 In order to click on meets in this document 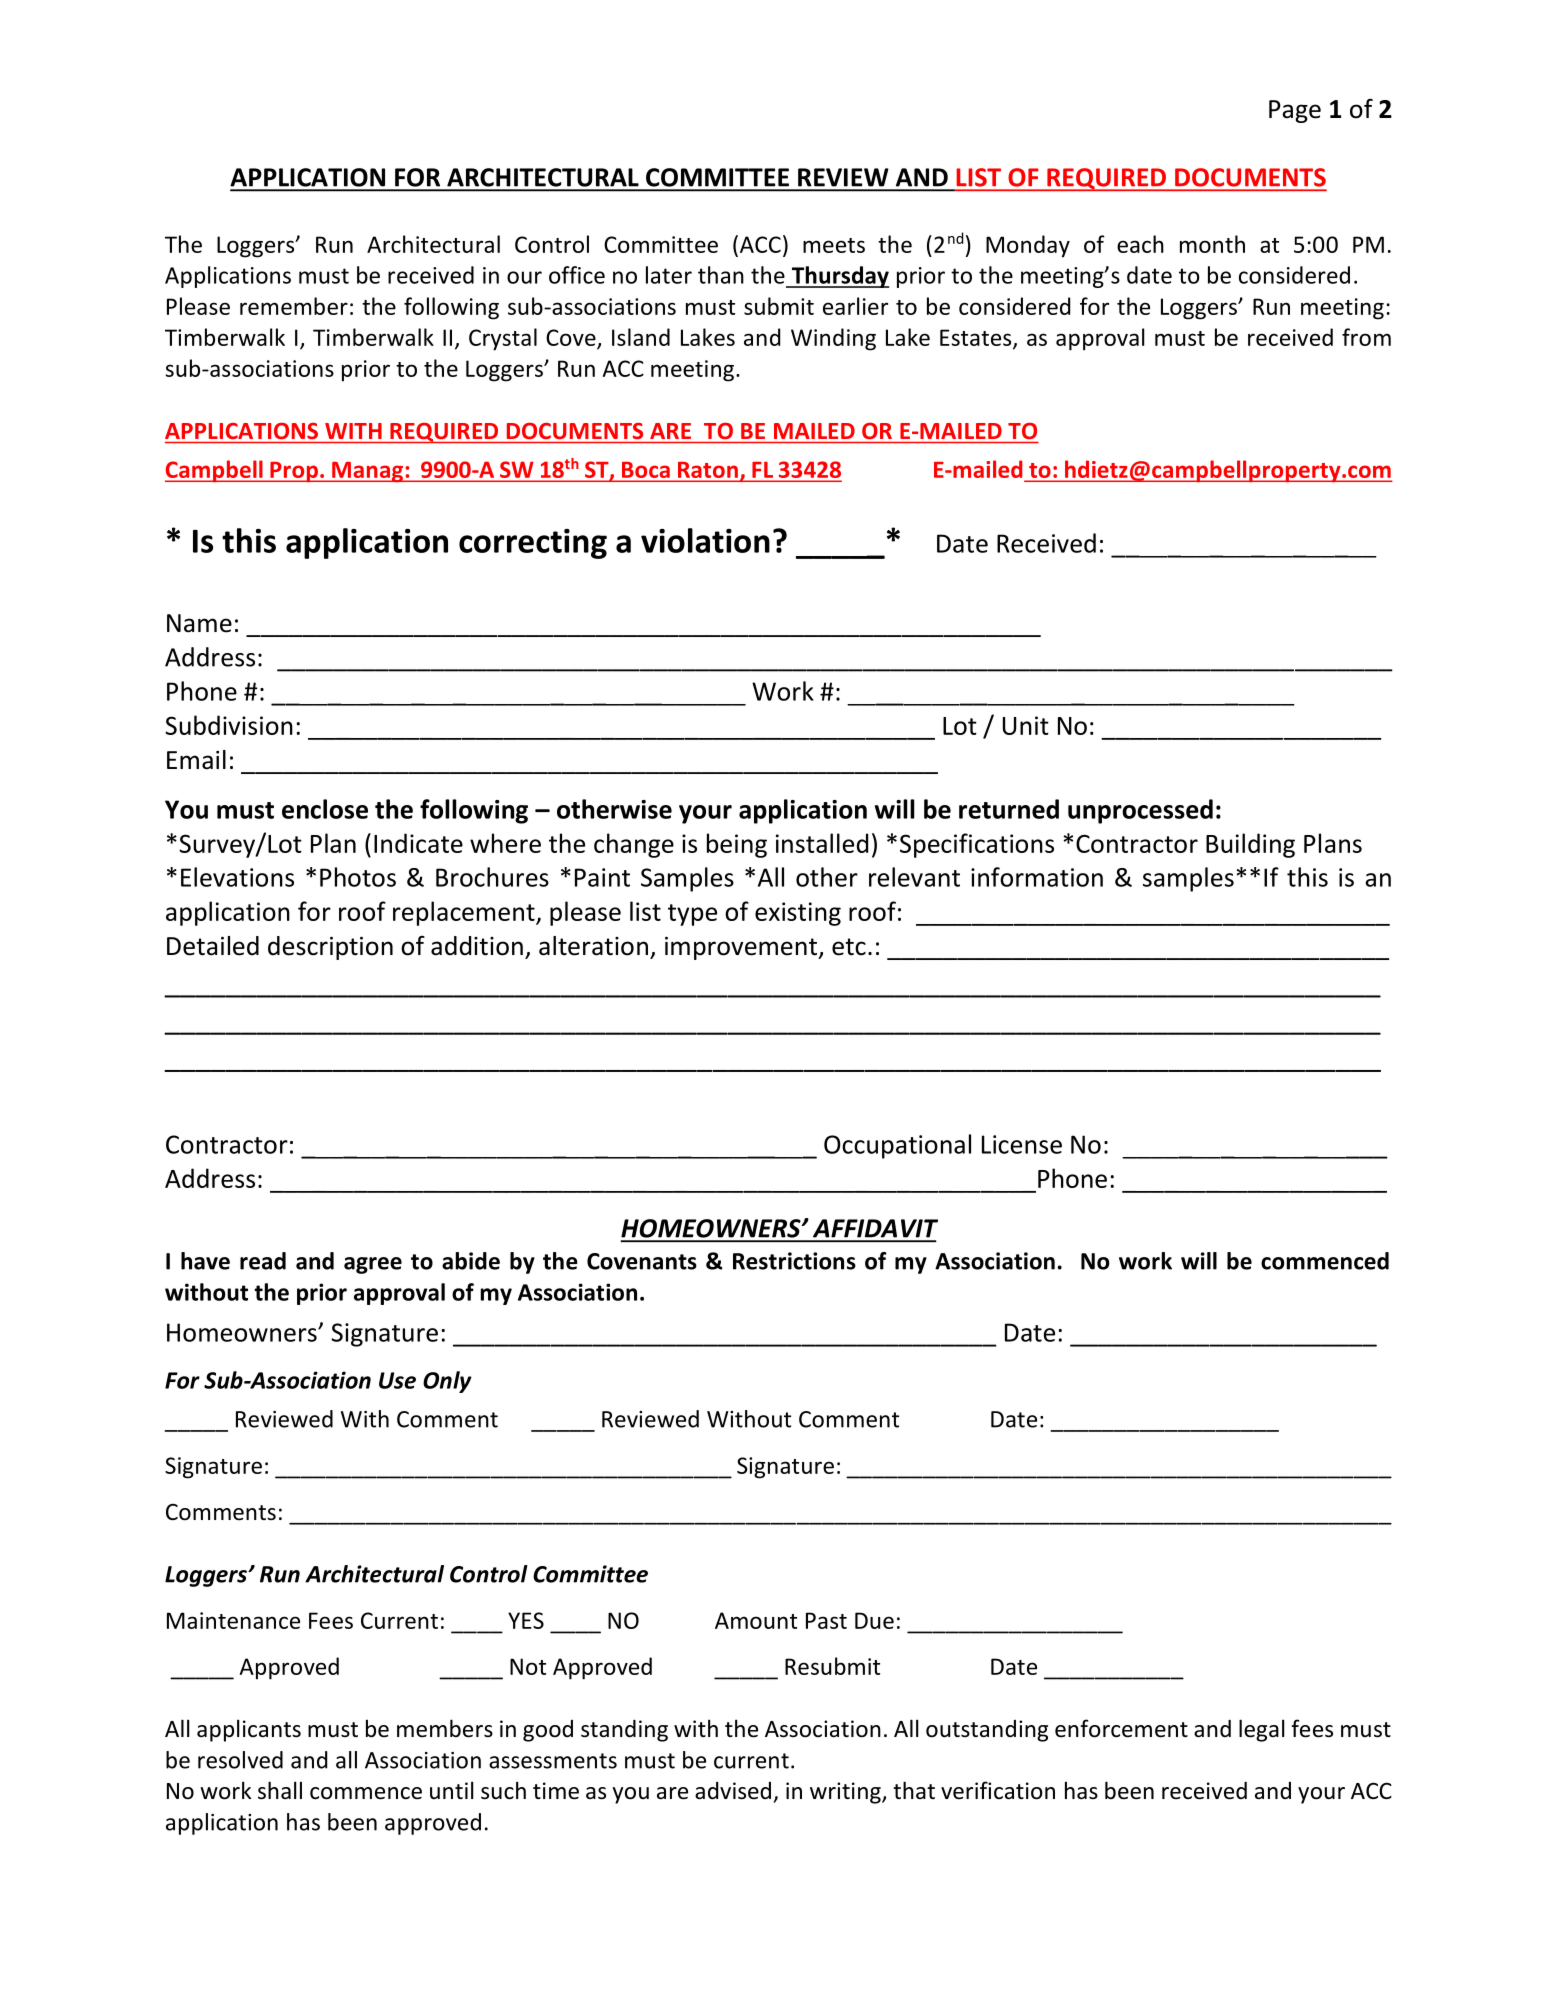, I will do `click(834, 245)`.
